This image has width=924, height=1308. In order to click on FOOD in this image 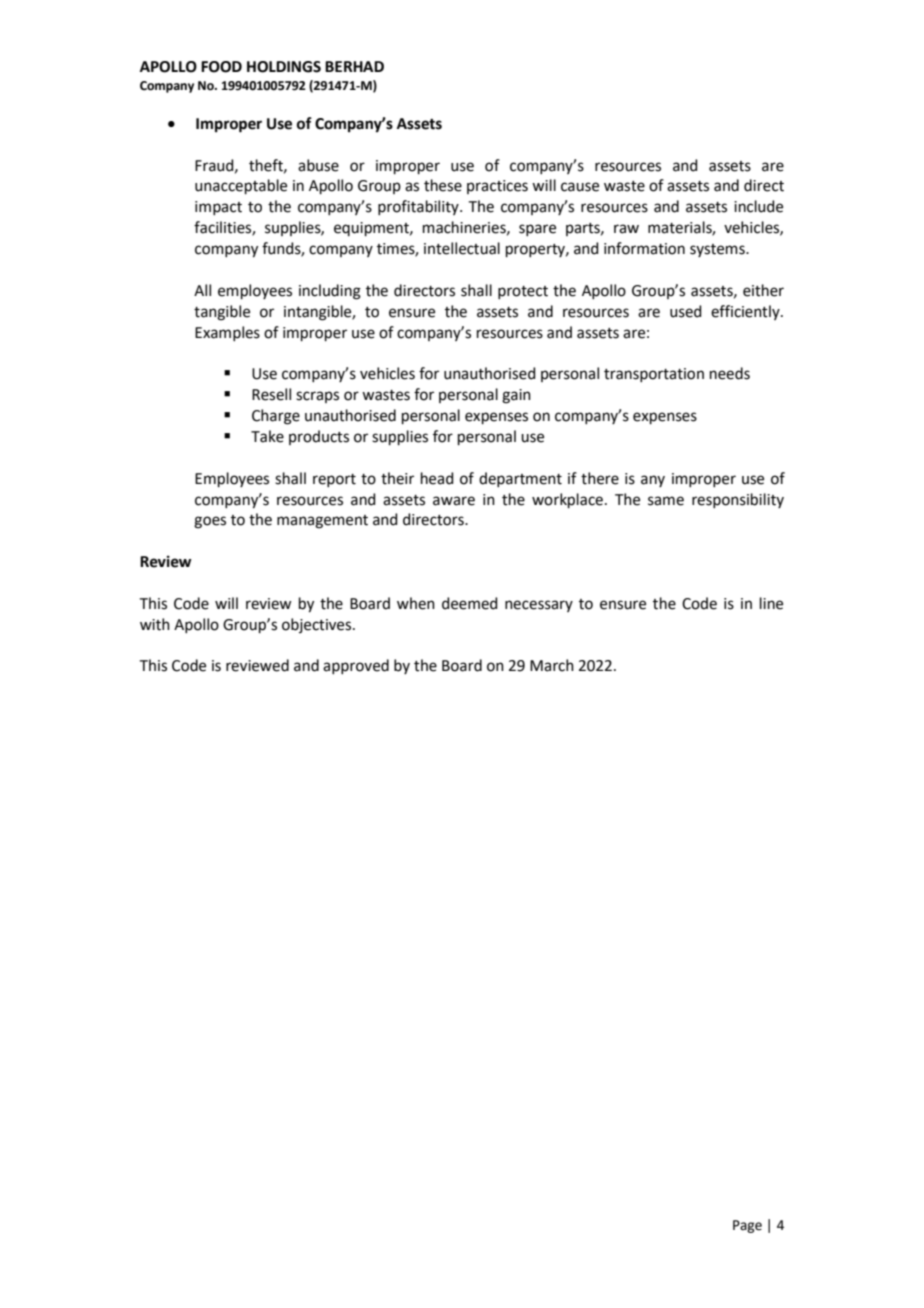, I will do `click(221, 67)`.
